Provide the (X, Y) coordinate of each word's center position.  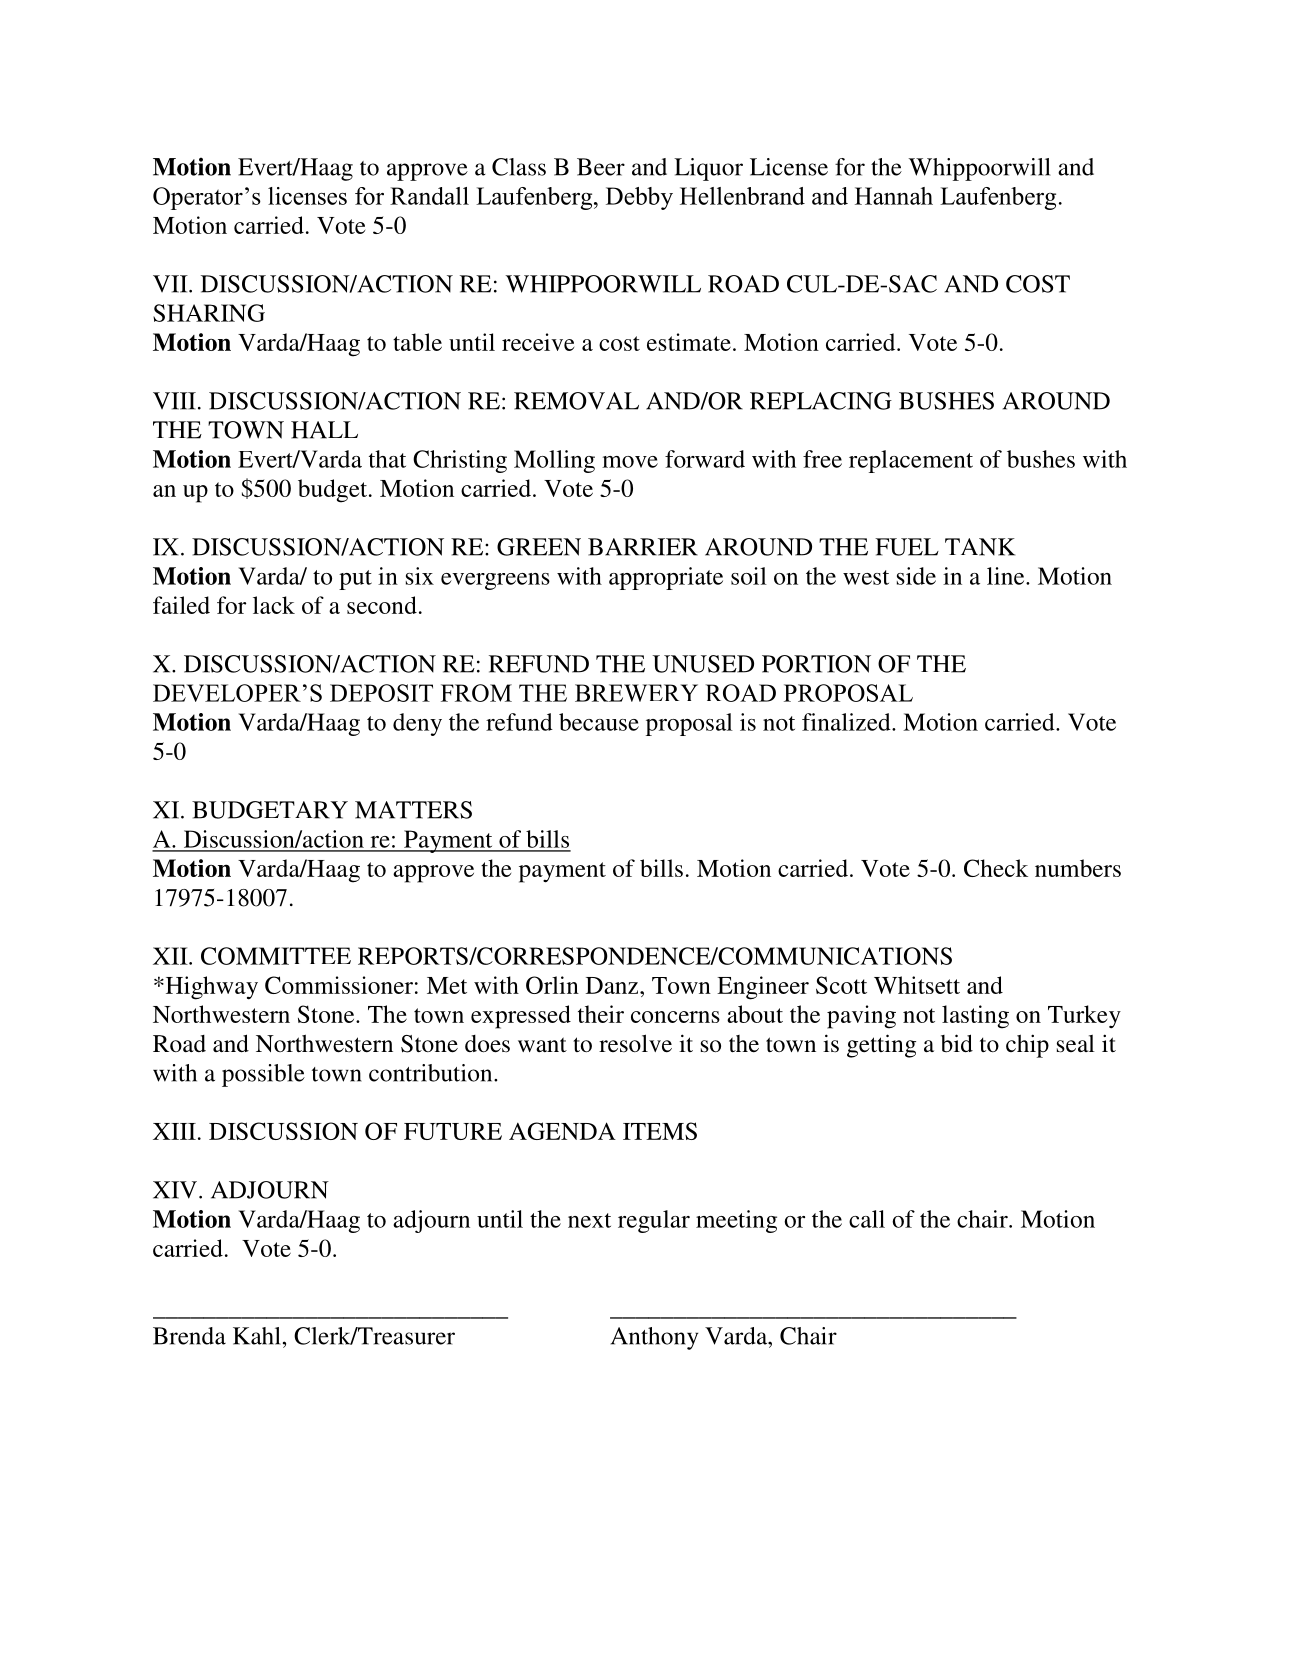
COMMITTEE (276, 956)
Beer (601, 167)
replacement (911, 461)
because (599, 722)
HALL (324, 430)
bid (957, 1043)
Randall (429, 196)
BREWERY (636, 693)
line (1007, 576)
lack (274, 605)
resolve (635, 1043)
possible (263, 1075)
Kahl (257, 1336)
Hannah (894, 196)
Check (996, 868)
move (630, 462)
